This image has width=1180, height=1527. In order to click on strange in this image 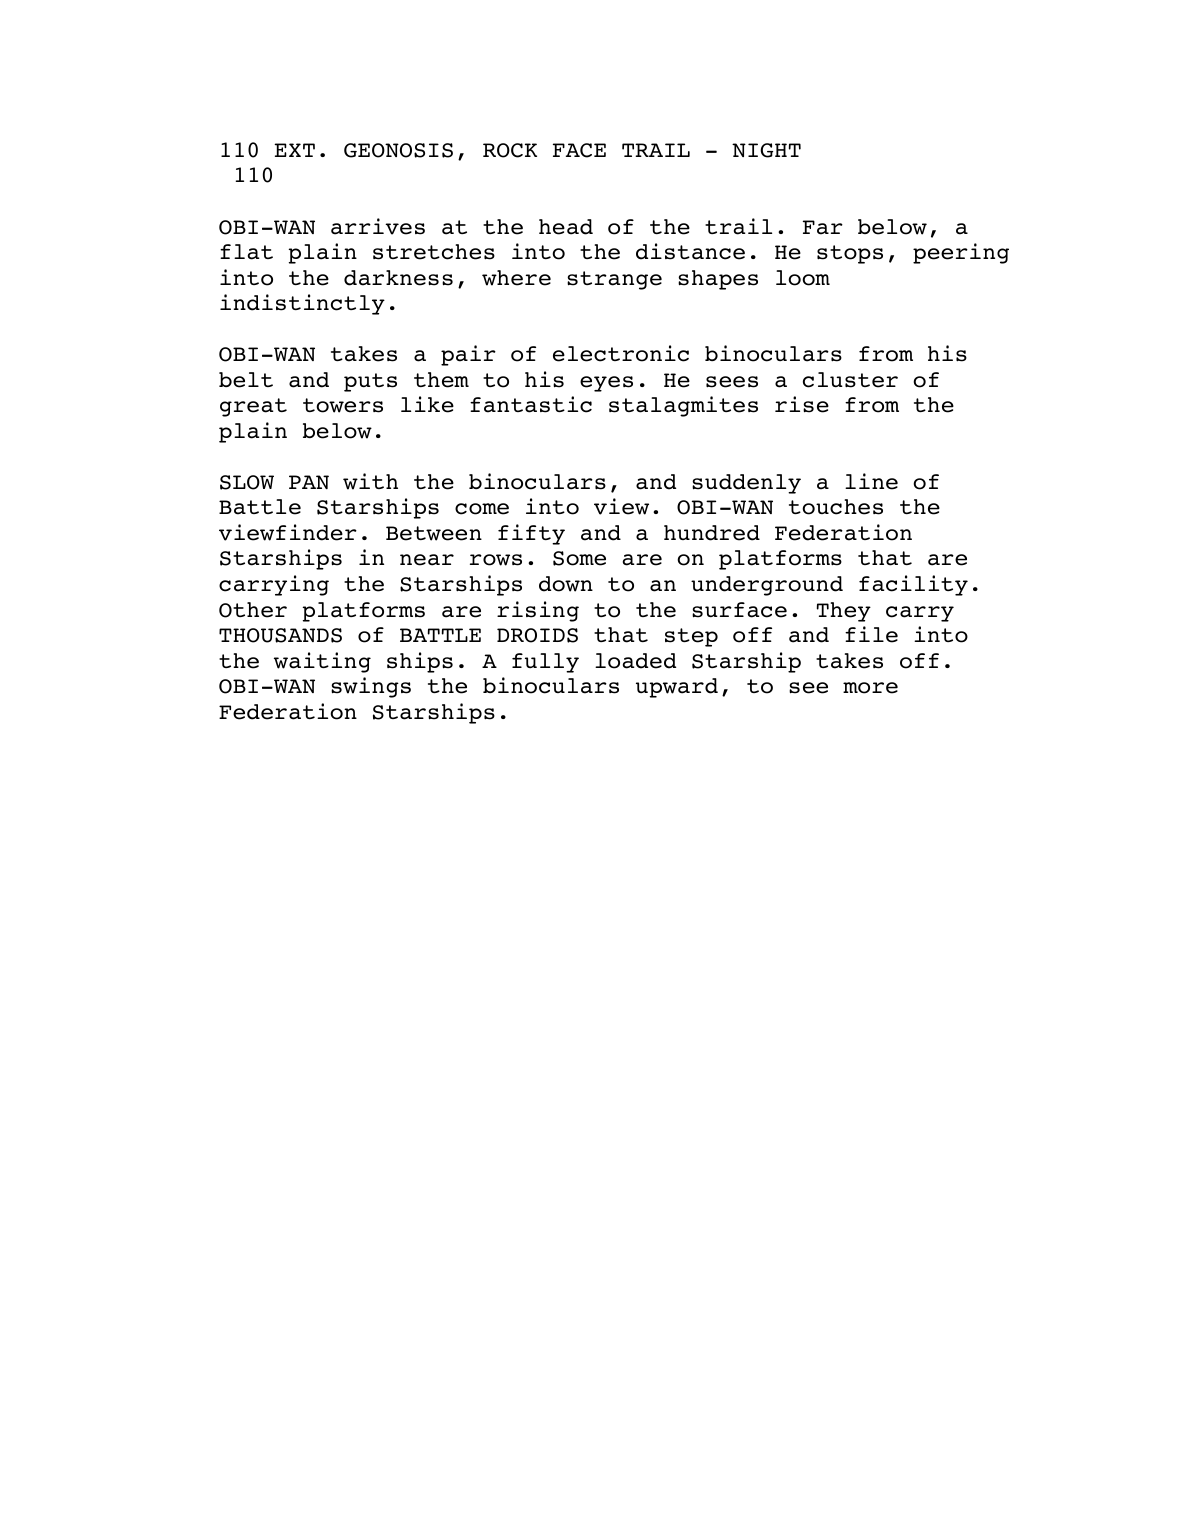, I will do `click(614, 280)`.
